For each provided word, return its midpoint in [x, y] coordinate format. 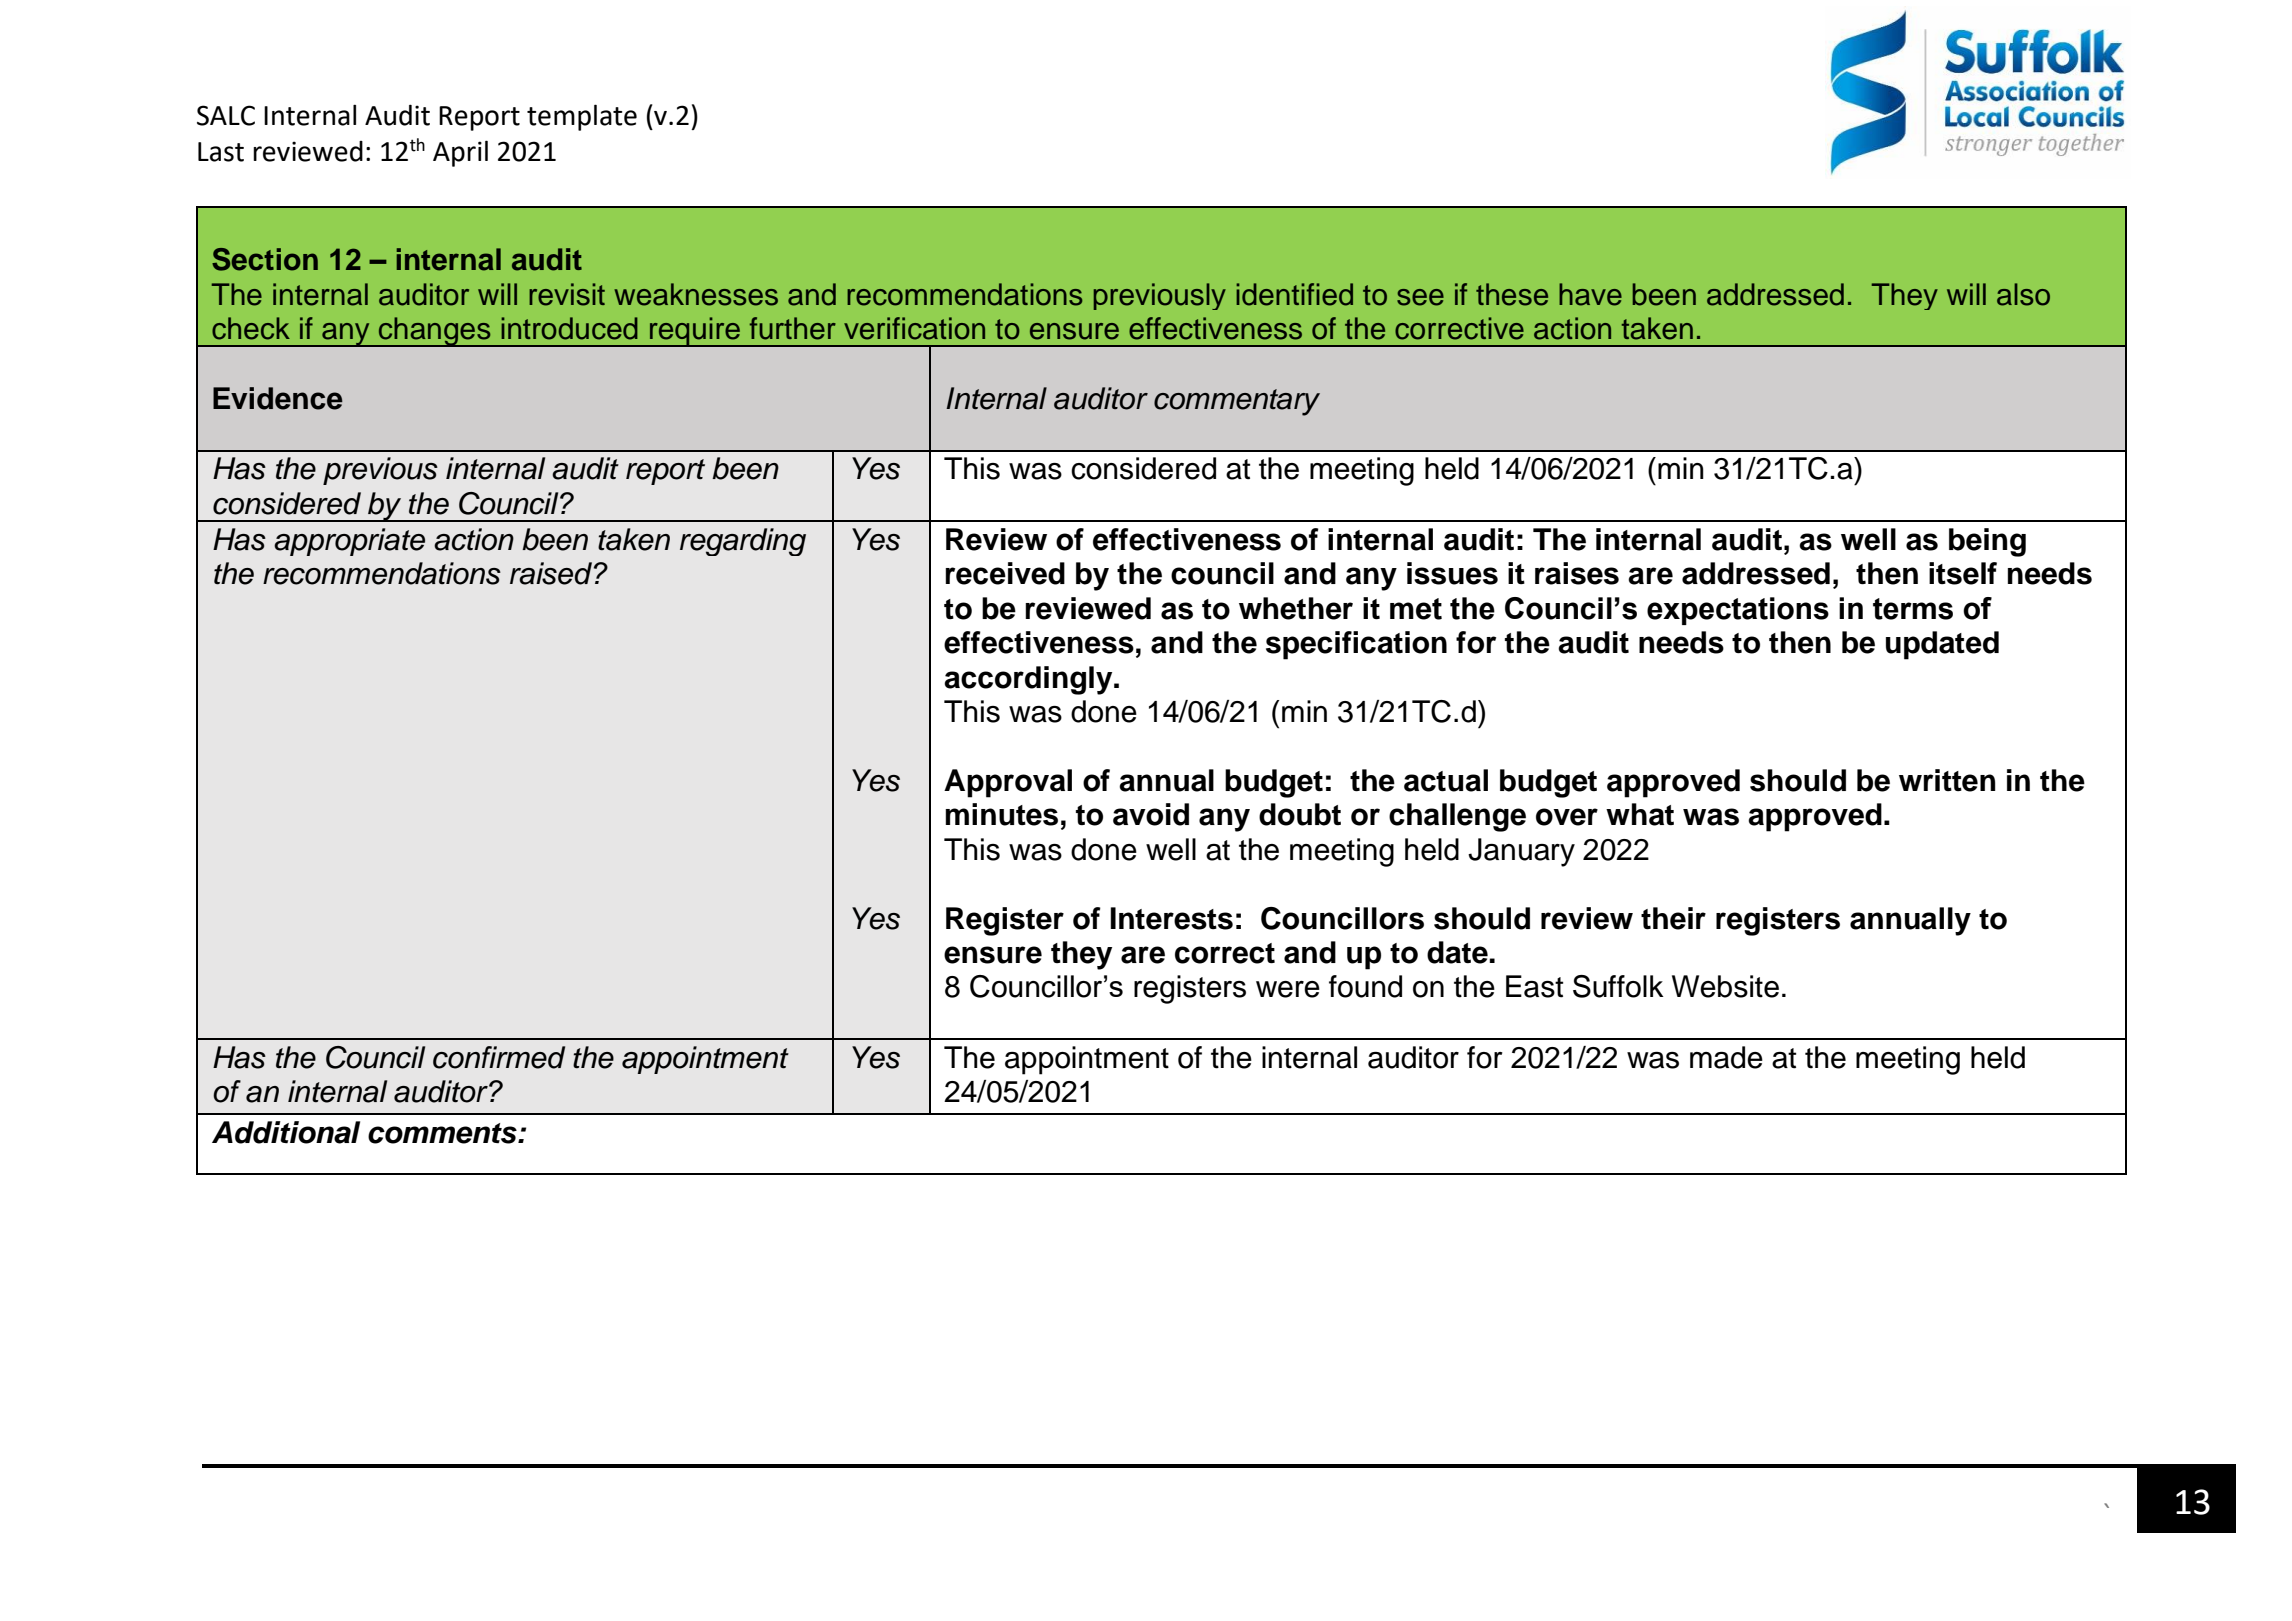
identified [1294, 294]
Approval [1008, 783]
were [1288, 989]
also [2023, 294]
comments [443, 1133]
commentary [1237, 402]
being [1987, 542]
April [460, 153]
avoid [1151, 814]
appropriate [349, 542]
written [1947, 780]
